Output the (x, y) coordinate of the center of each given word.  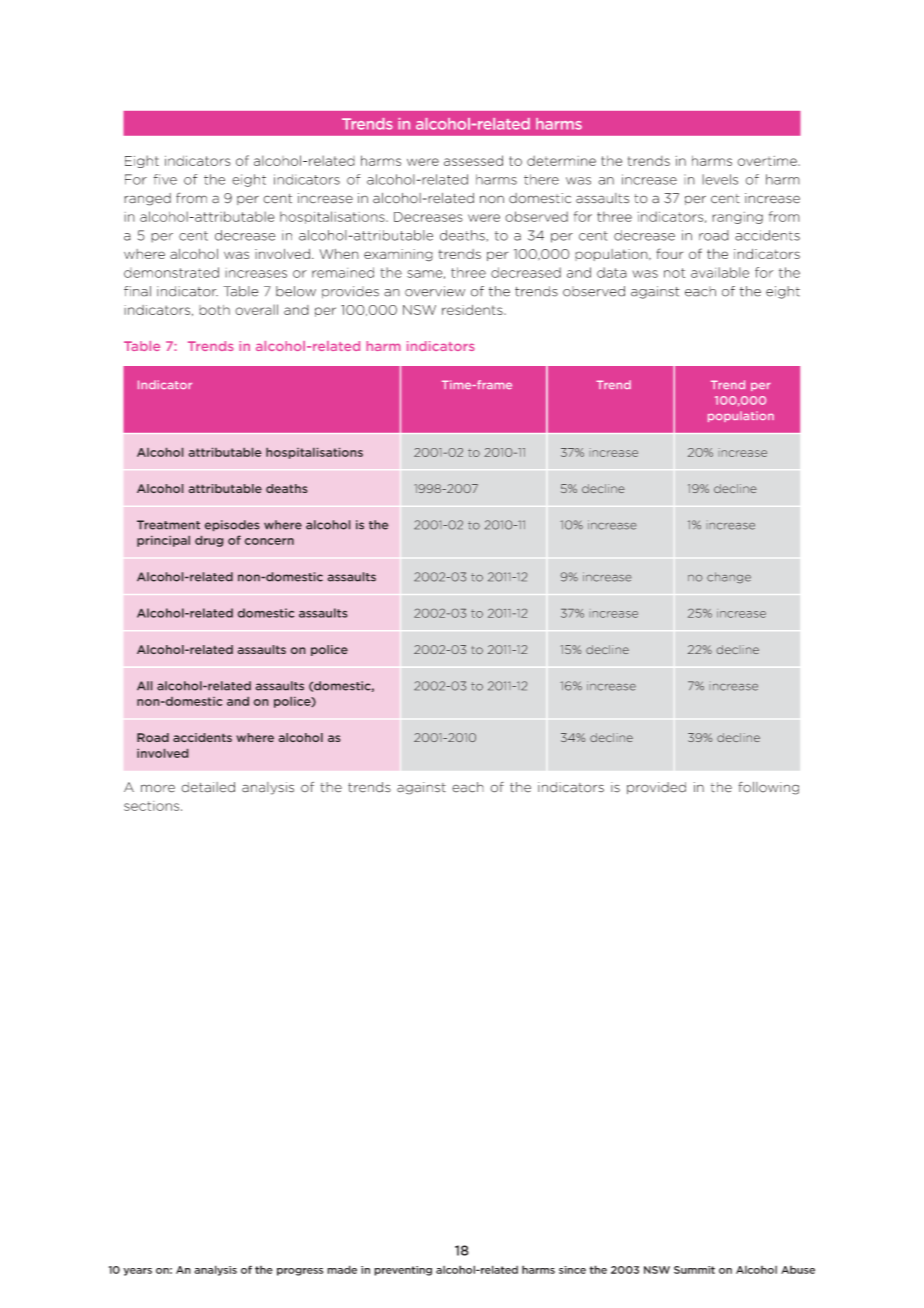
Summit (694, 1270)
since (572, 1270)
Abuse (798, 1270)
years (137, 1272)
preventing (403, 1271)
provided (656, 788)
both (214, 310)
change (729, 577)
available (720, 272)
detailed (208, 787)
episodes (232, 525)
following (768, 788)
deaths (286, 488)
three (468, 272)
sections (153, 806)
